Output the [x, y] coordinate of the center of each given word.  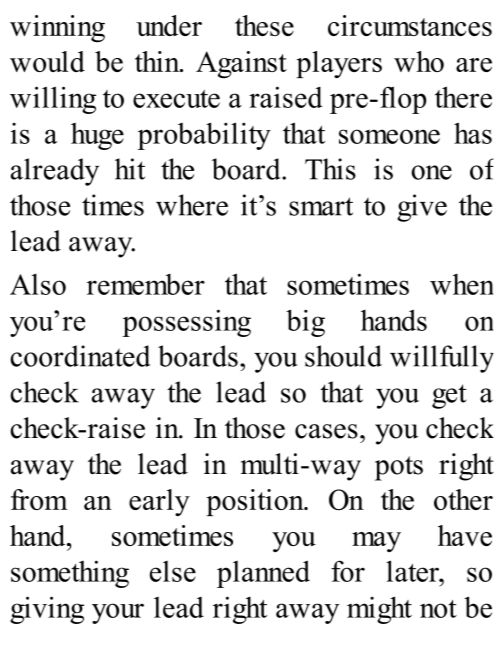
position [256, 502]
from [39, 499]
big [305, 323]
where [192, 205]
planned [263, 574]
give [422, 208]
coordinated [80, 356]
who [419, 61]
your [118, 613]
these [264, 25]
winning [57, 29]
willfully [442, 359]
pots [399, 468]
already [55, 172]
